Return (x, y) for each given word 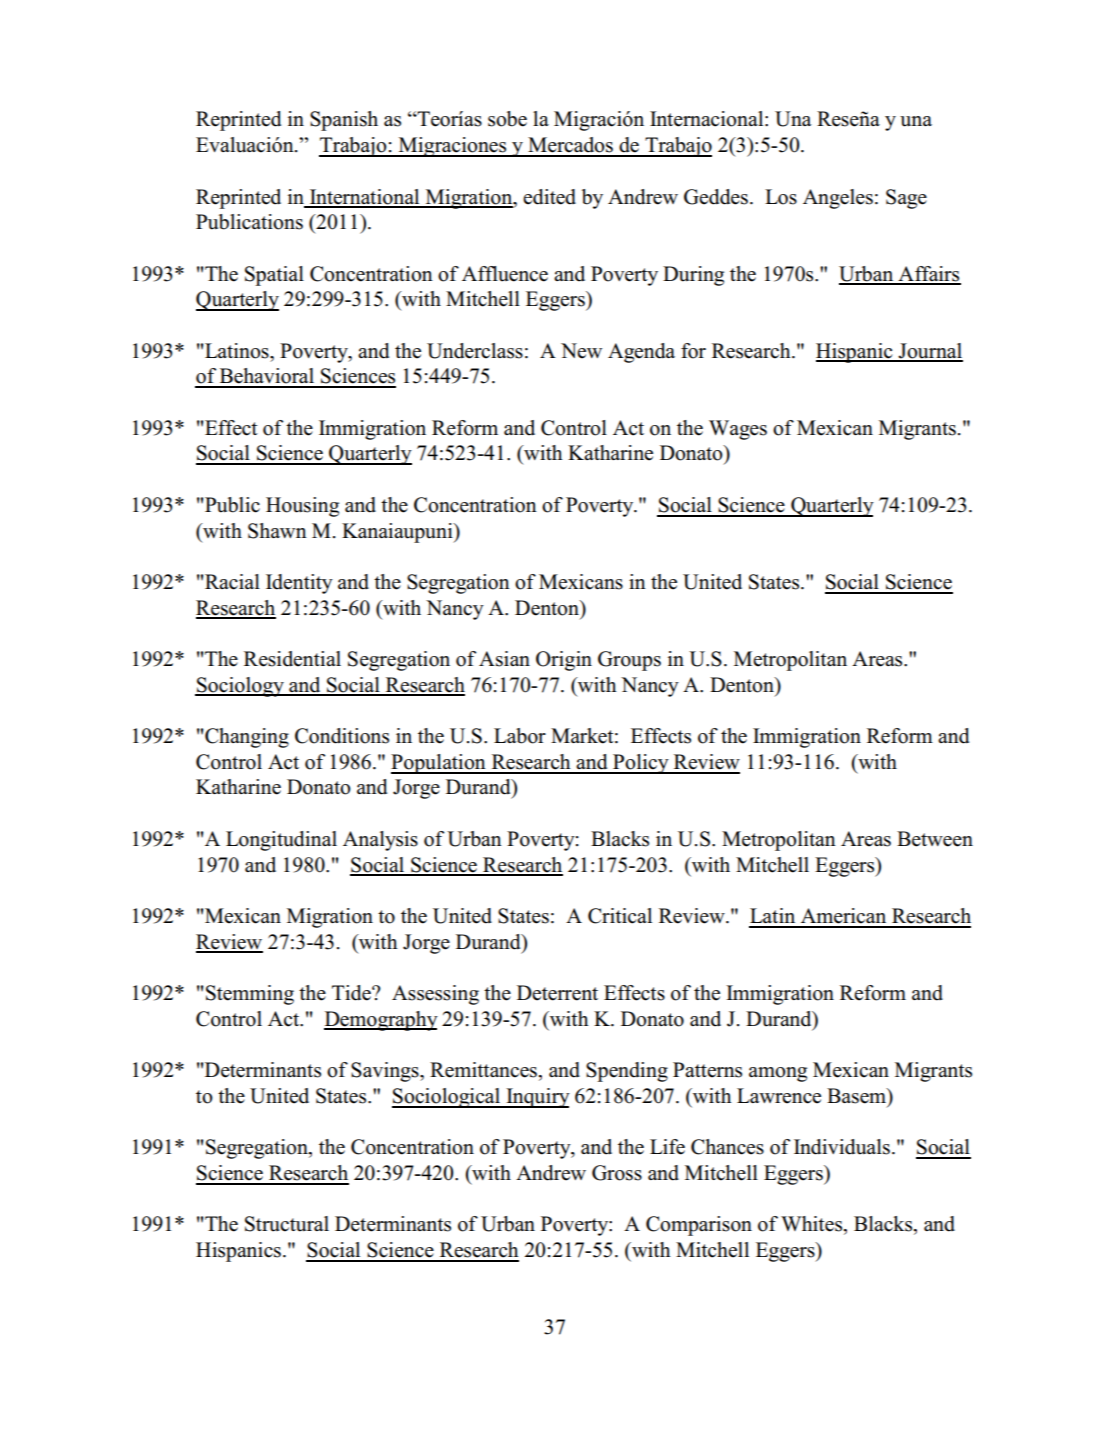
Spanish (344, 121)
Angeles (838, 199)
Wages (738, 430)
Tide (352, 993)
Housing (302, 507)
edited (549, 197)
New (581, 351)
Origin (564, 661)
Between (935, 839)
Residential (292, 659)
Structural (287, 1224)
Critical (620, 916)
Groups (629, 661)
